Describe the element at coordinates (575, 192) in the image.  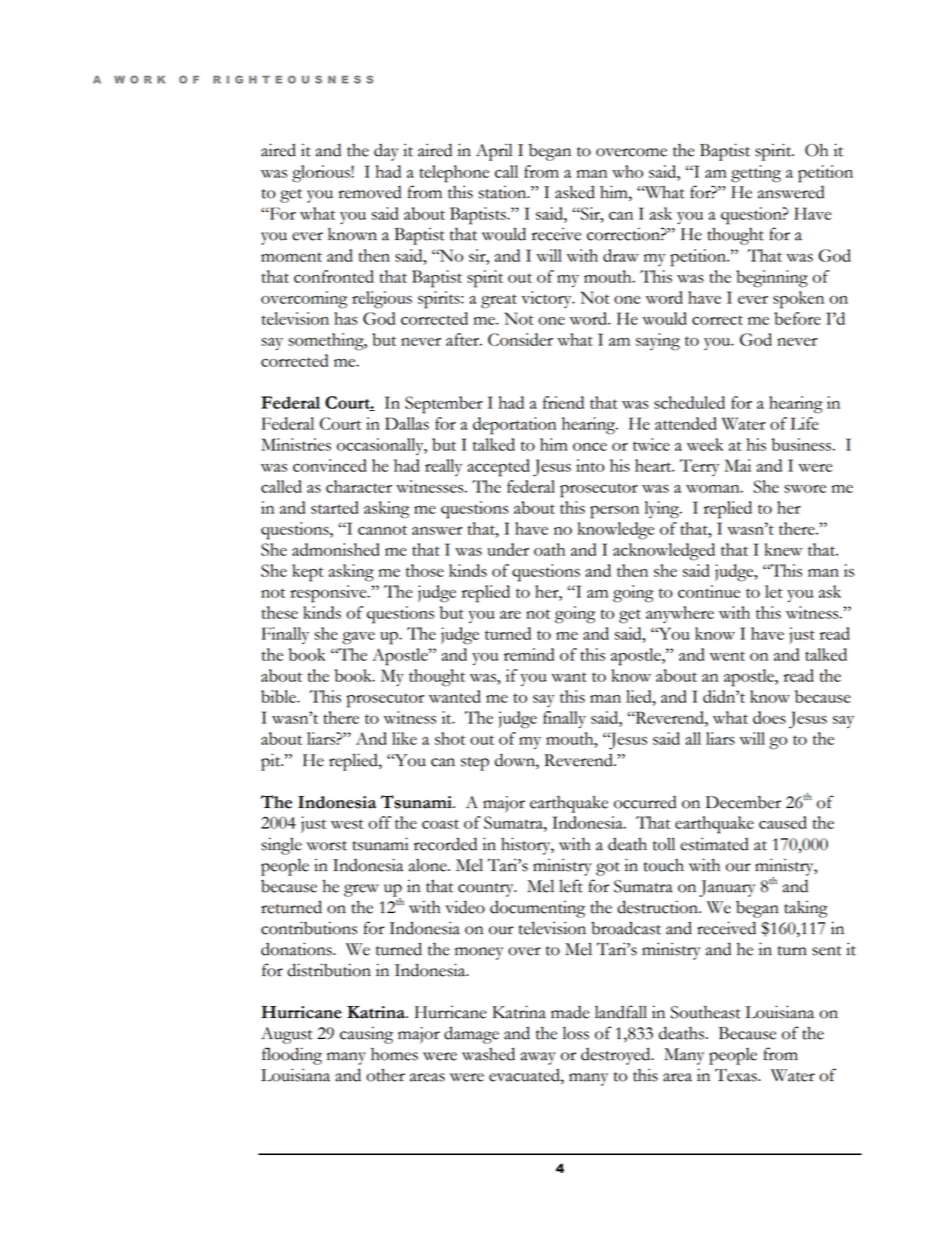
I see `asked` at that location.
